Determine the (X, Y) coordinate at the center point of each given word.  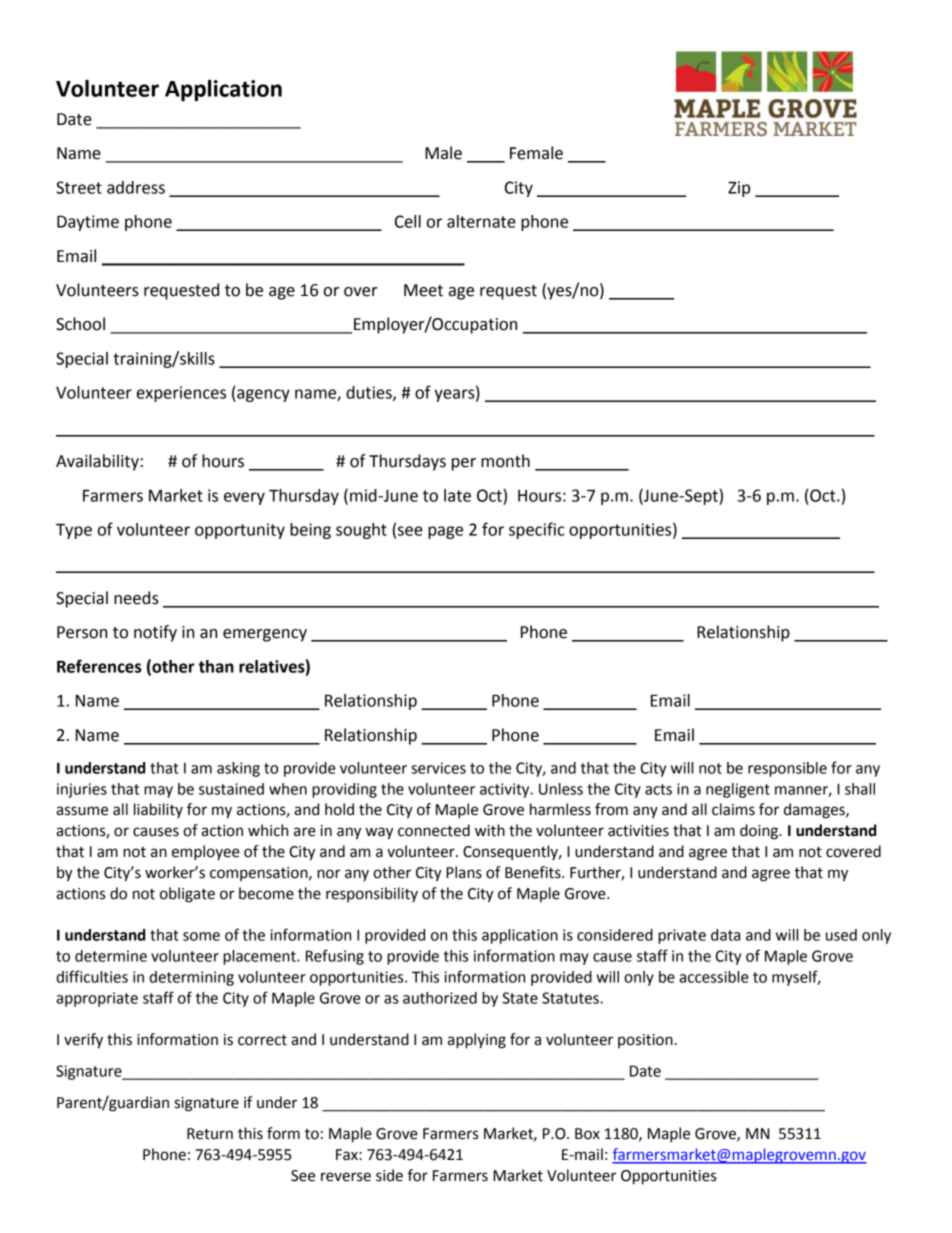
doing (760, 832)
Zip (739, 189)
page (445, 532)
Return (210, 1134)
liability (158, 810)
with (490, 830)
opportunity (240, 531)
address (136, 187)
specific (537, 530)
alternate (481, 221)
